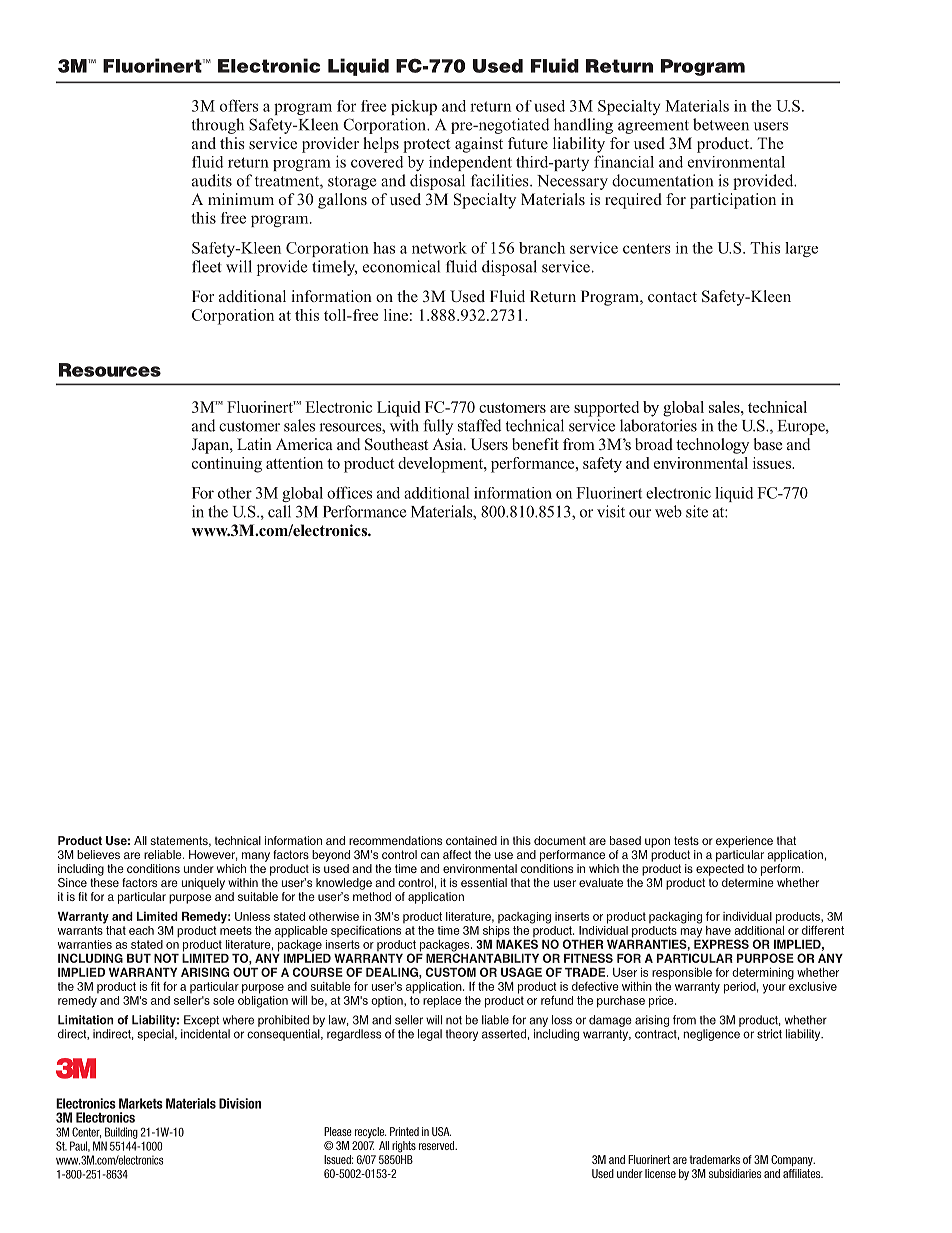  What do you see at coordinates (744, 842) in the document?
I see `experience` at bounding box center [744, 842].
